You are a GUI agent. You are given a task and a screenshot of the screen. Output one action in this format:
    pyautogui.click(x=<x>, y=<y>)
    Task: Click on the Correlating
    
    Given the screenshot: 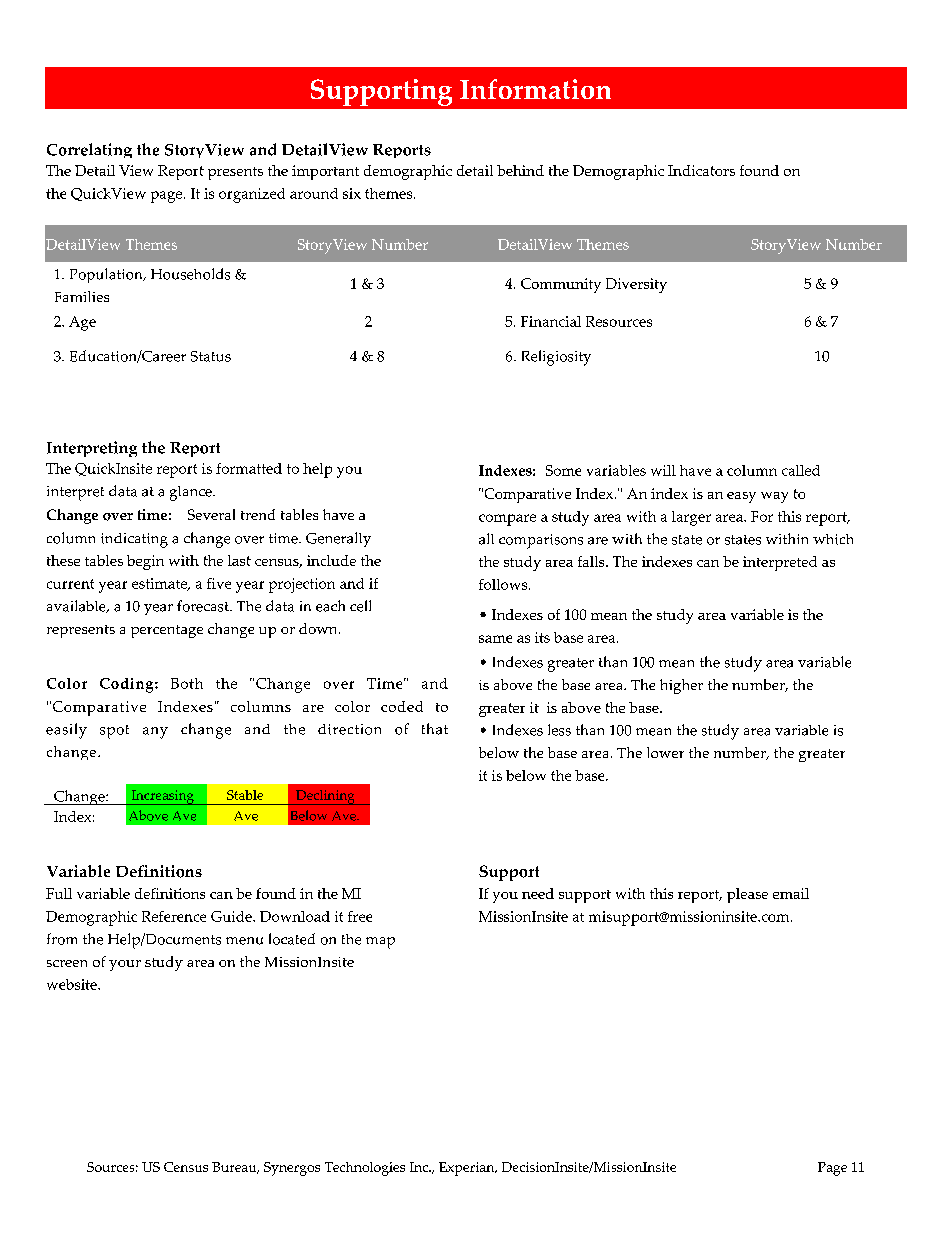 What is the action you would take?
    pyautogui.click(x=89, y=150)
